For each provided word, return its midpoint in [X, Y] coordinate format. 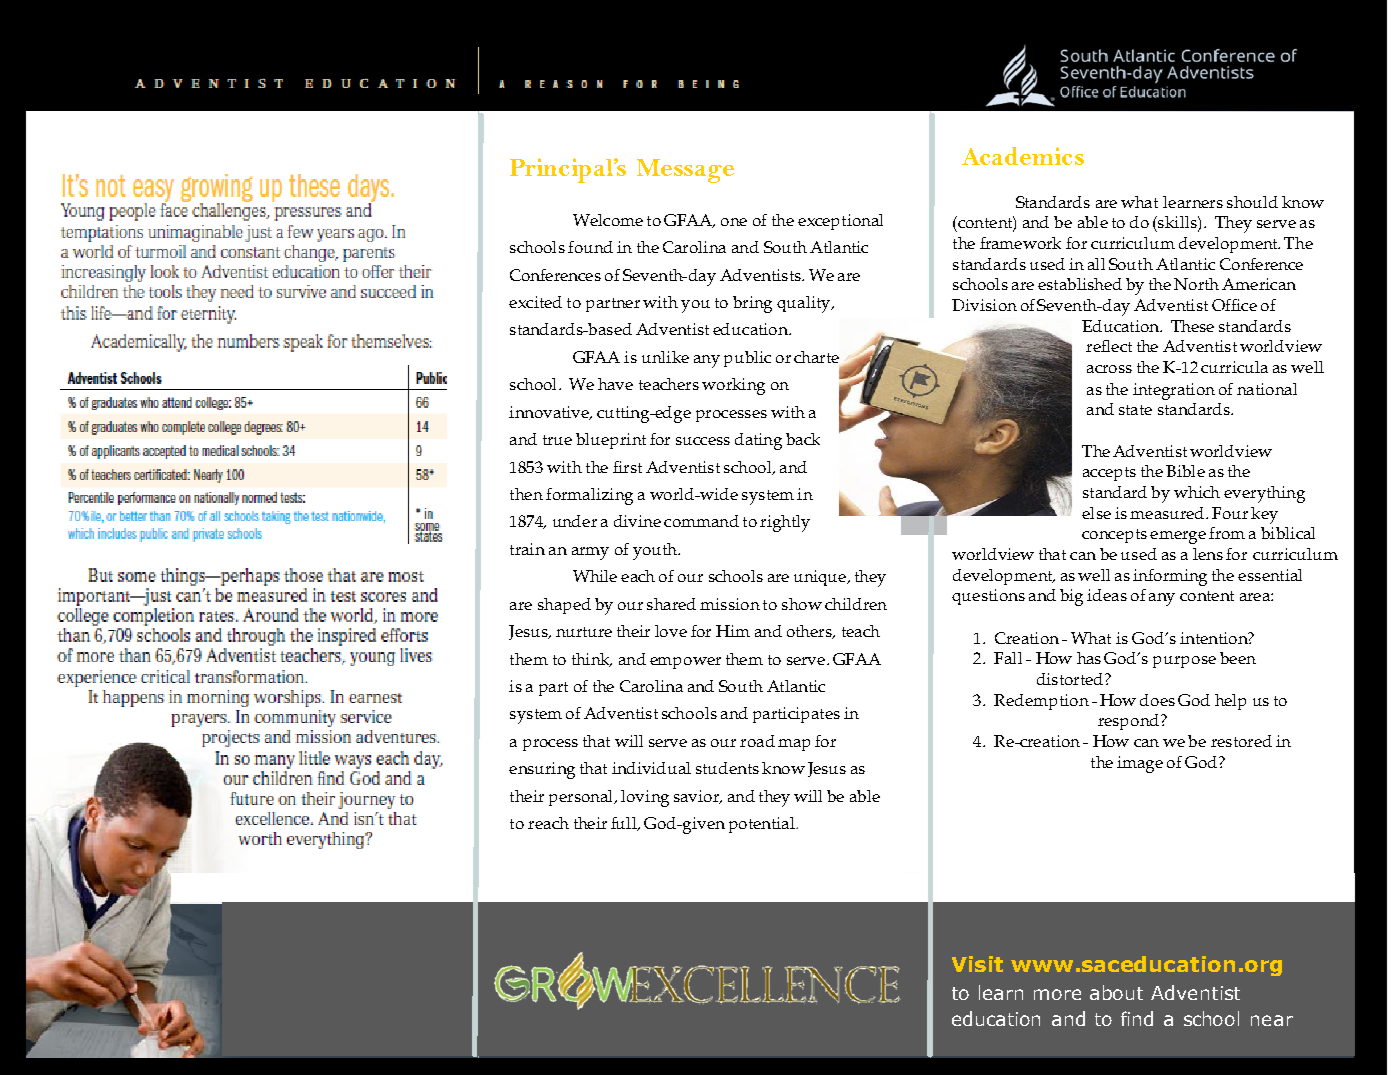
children [856, 604]
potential [763, 825]
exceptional [840, 222]
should [1252, 202]
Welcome [608, 220]
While [595, 576]
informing [1170, 577]
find [1137, 1018]
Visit [977, 964]
